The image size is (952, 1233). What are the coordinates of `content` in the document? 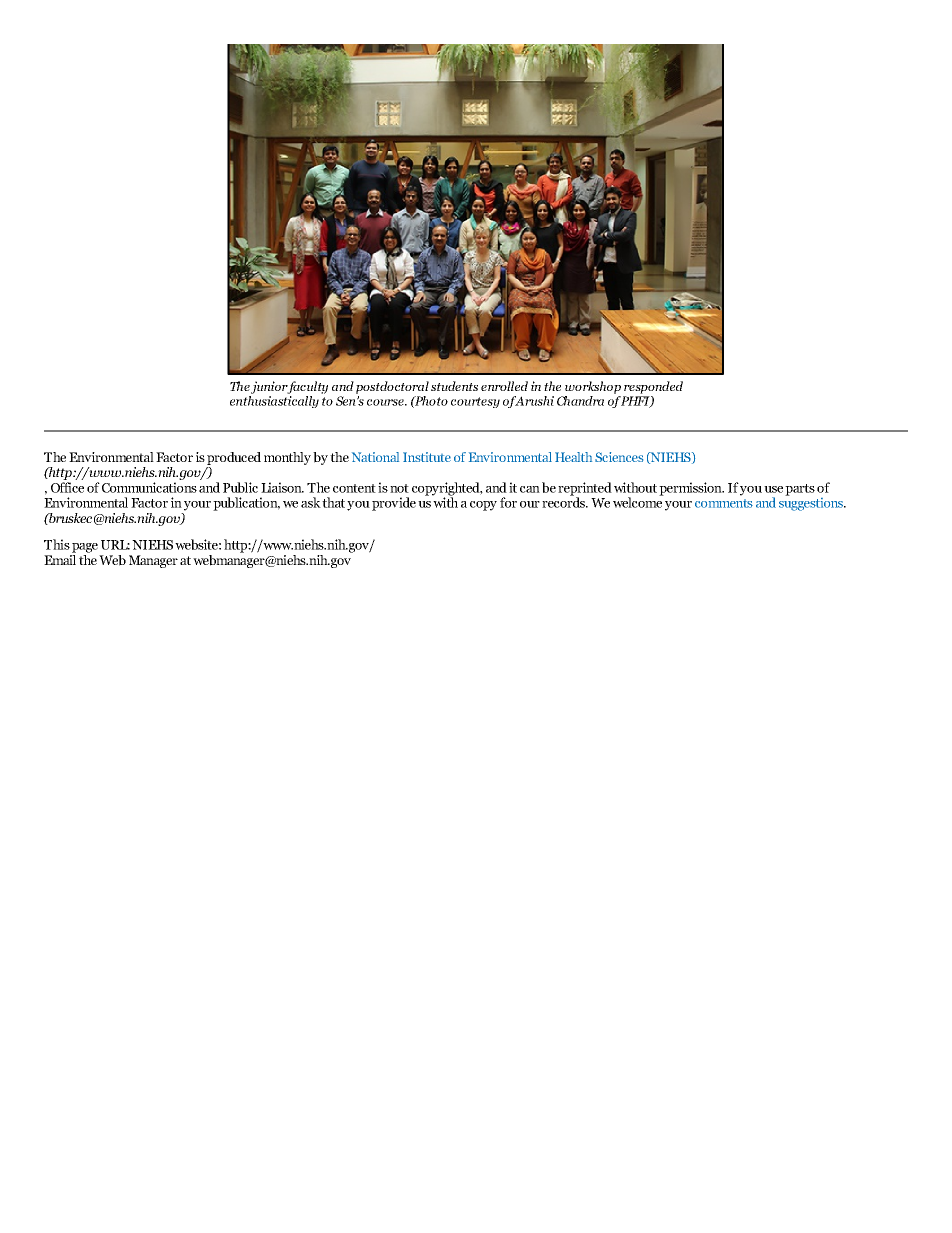 It's located at (354, 488).
